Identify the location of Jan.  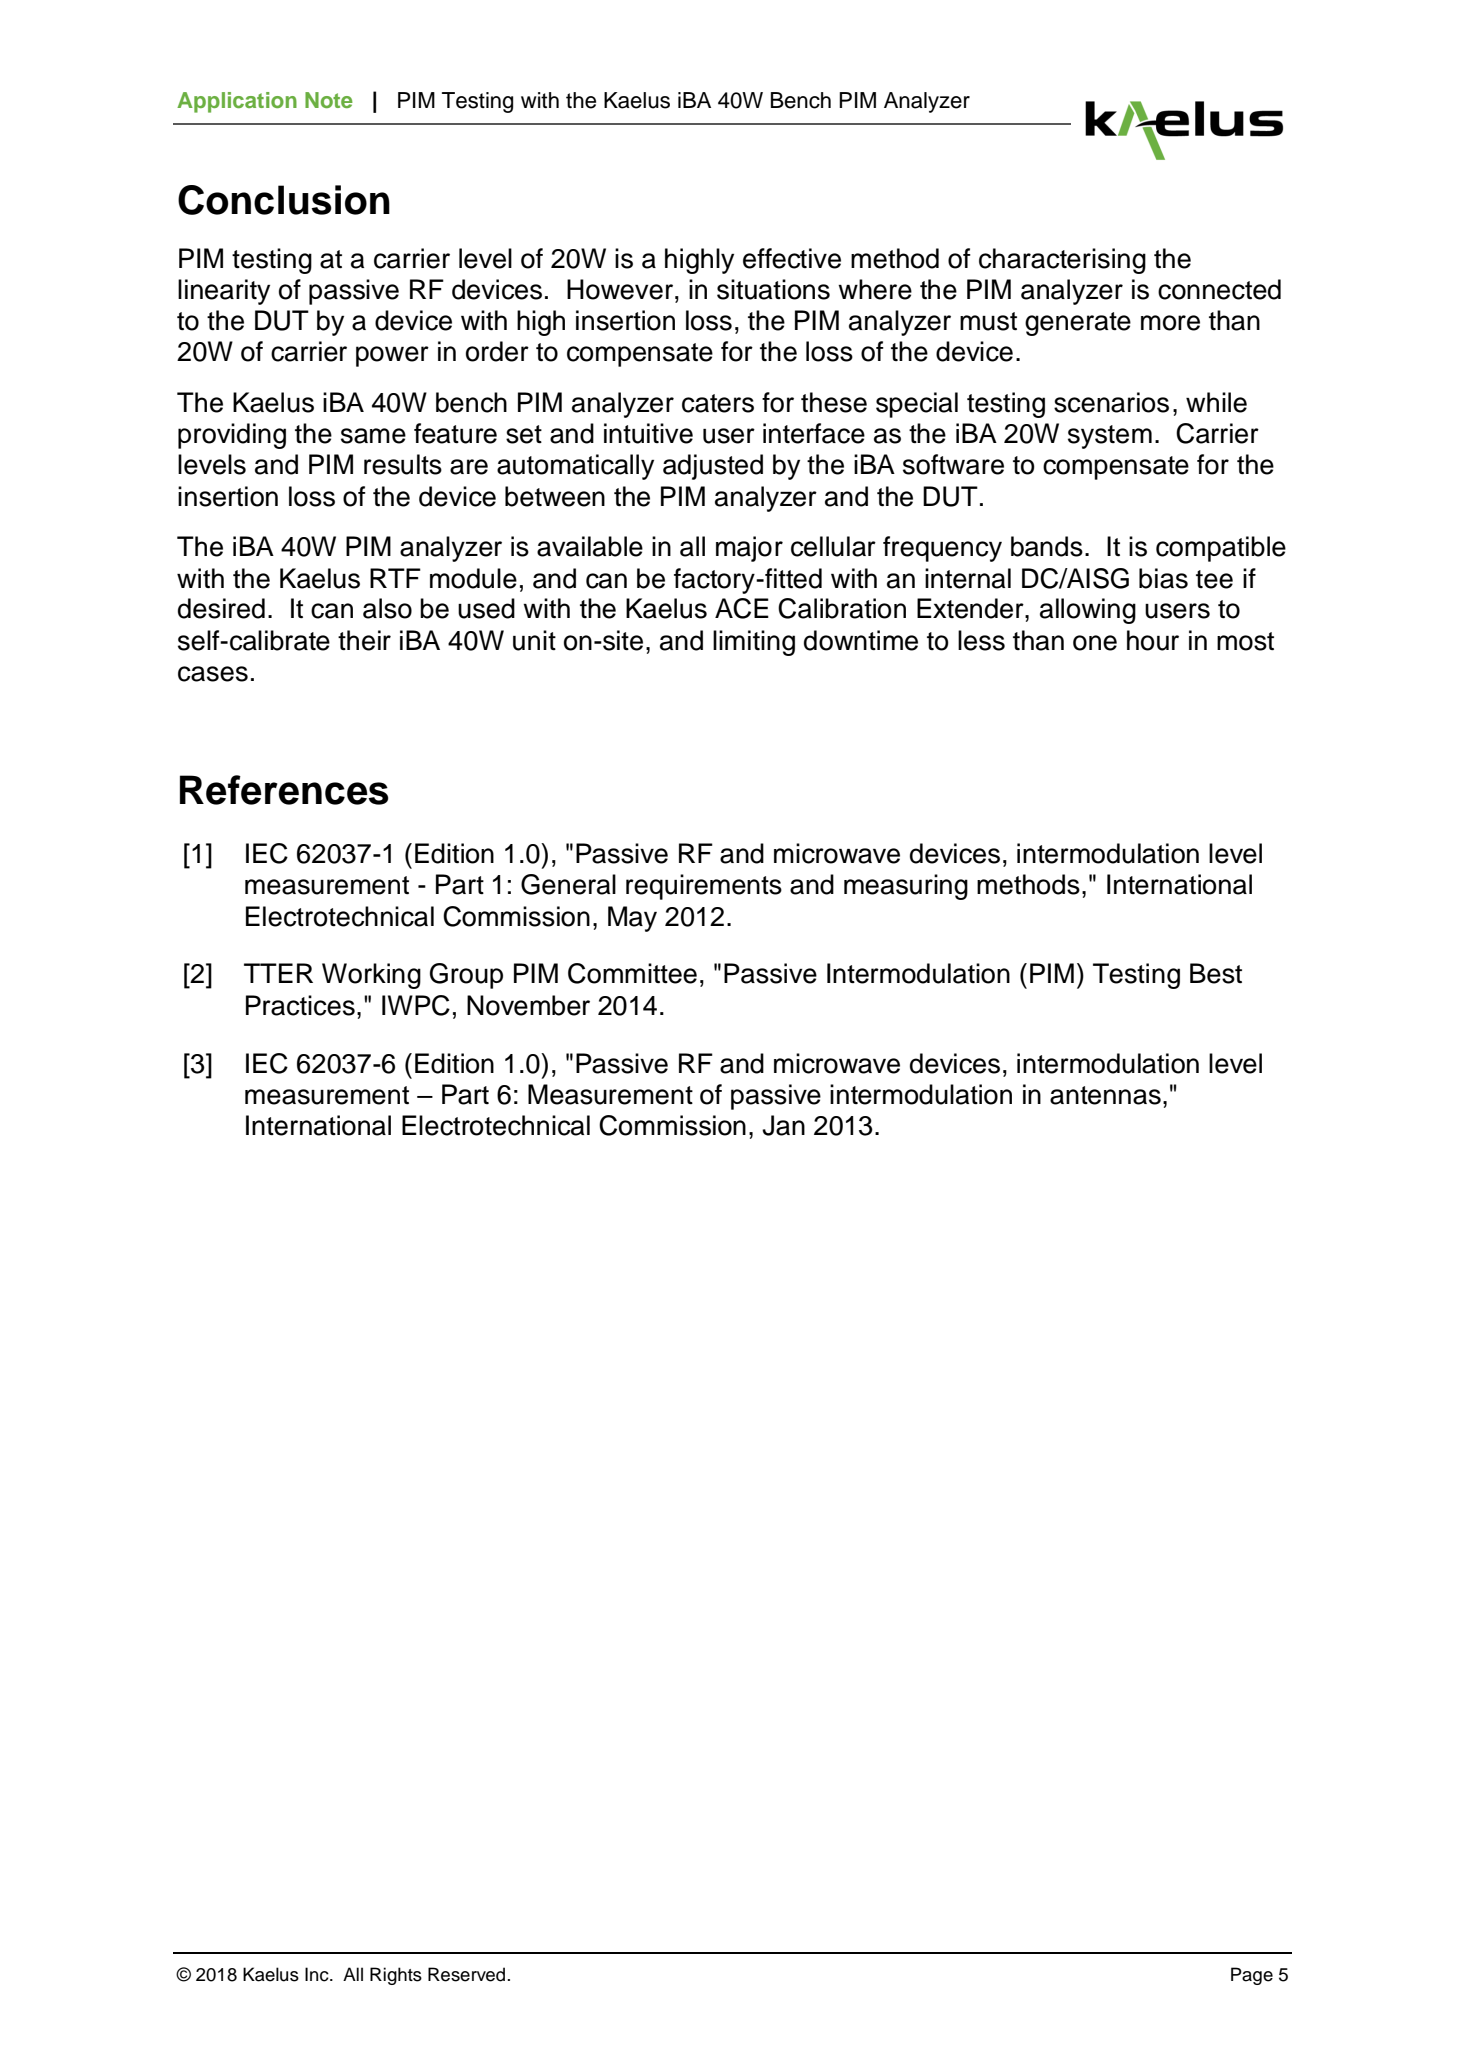
(783, 1125).
